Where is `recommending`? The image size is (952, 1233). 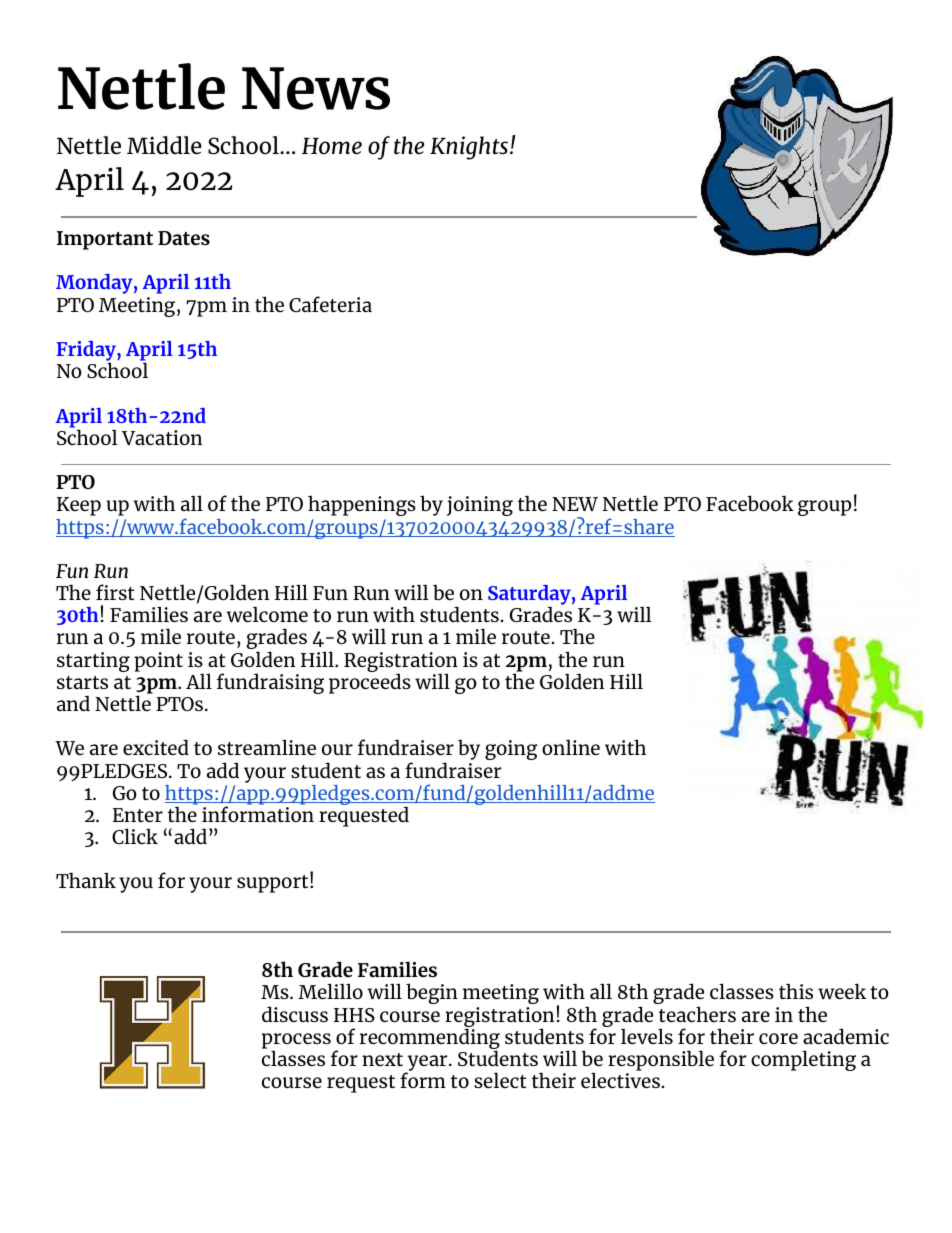 recommending is located at coordinates (430, 1039).
